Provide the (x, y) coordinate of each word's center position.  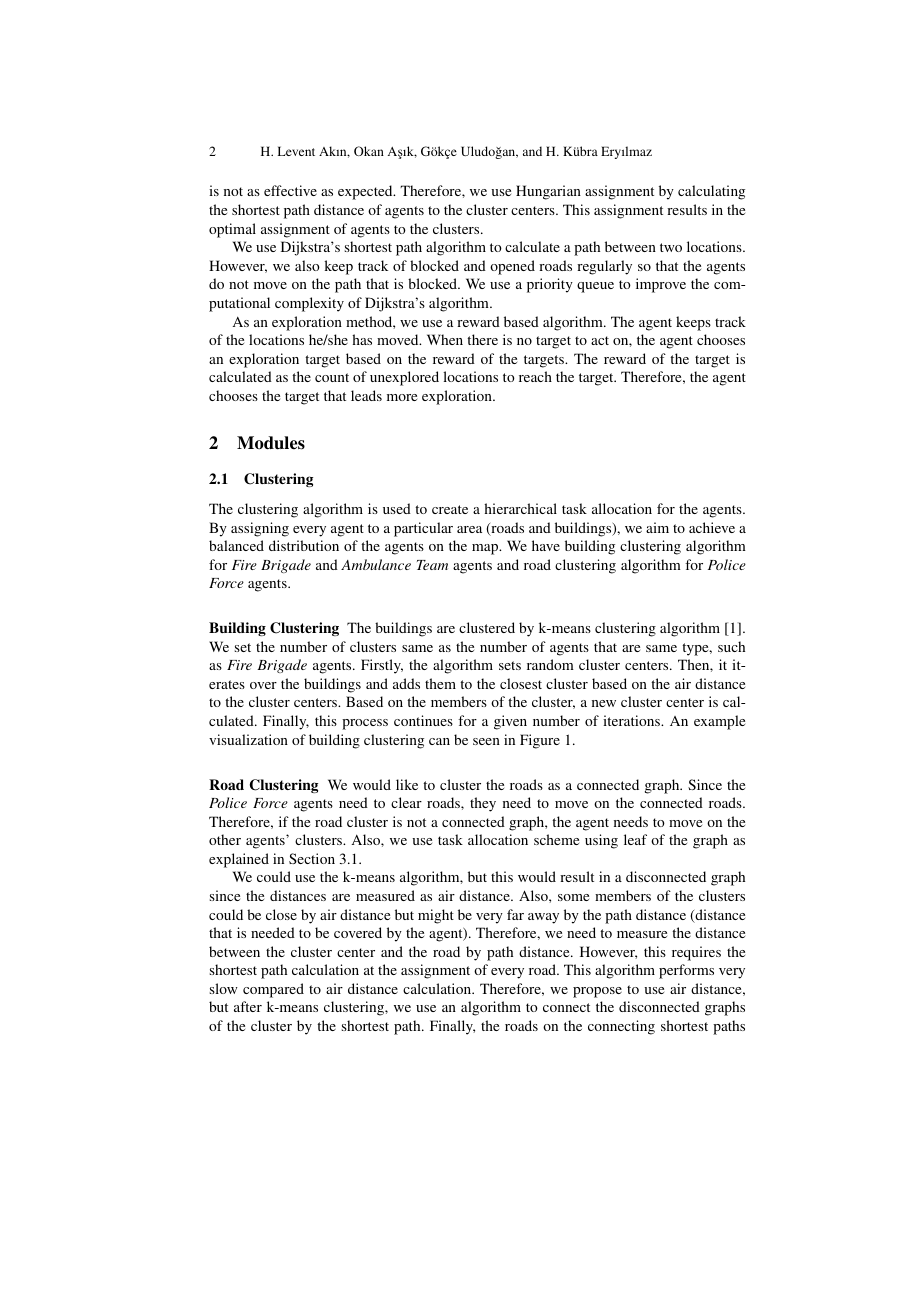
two (671, 247)
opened (512, 267)
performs (686, 971)
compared (273, 990)
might (436, 916)
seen (486, 741)
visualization (248, 739)
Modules (271, 443)
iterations (633, 720)
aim (657, 527)
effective (290, 190)
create (450, 509)
